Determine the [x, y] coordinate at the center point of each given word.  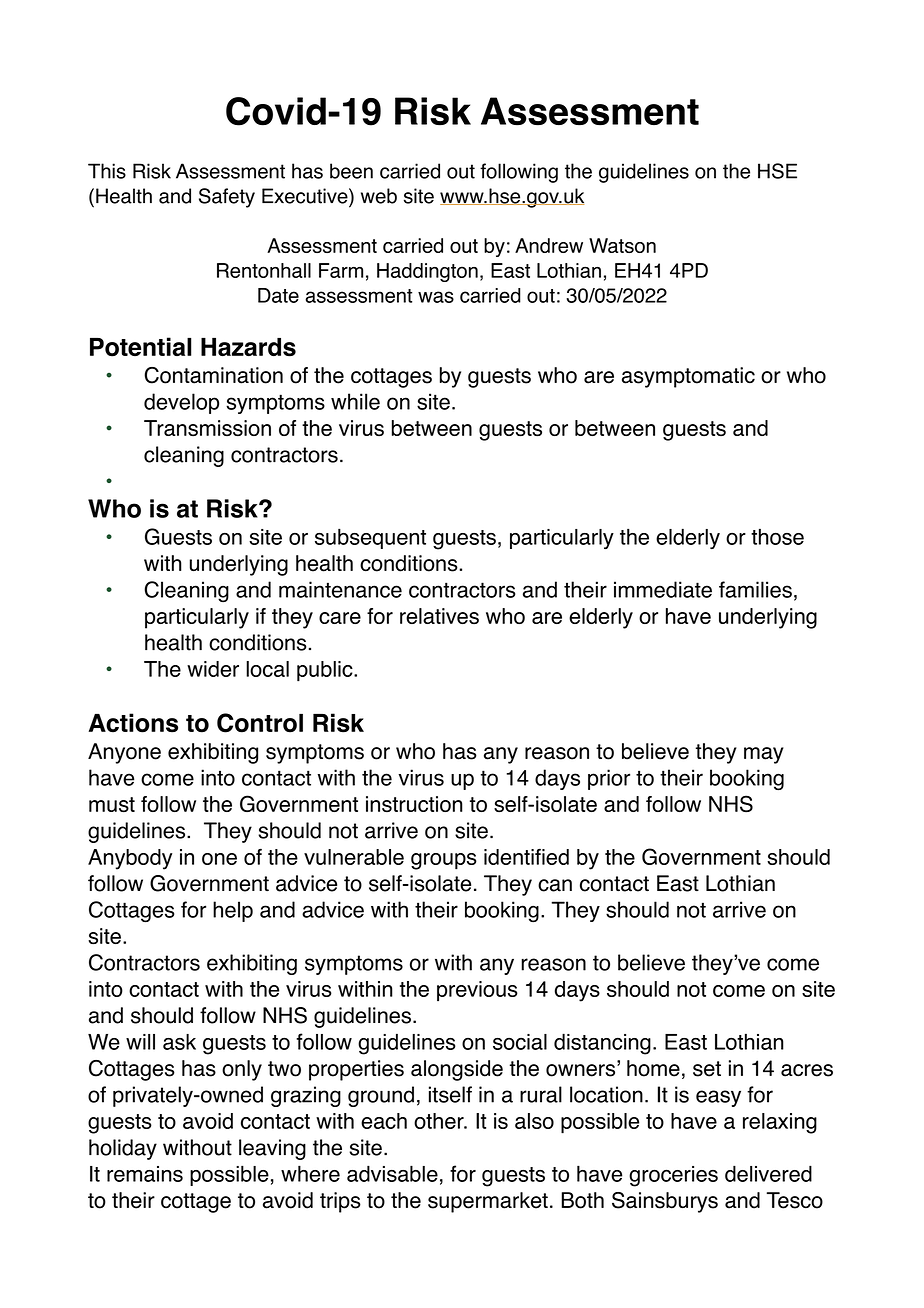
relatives [439, 616]
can [555, 885]
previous [477, 991]
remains [145, 1174]
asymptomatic [688, 377]
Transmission [207, 428]
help [233, 911]
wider [213, 669]
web [379, 196]
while [355, 401]
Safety [227, 198]
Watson [622, 245]
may [764, 755]
